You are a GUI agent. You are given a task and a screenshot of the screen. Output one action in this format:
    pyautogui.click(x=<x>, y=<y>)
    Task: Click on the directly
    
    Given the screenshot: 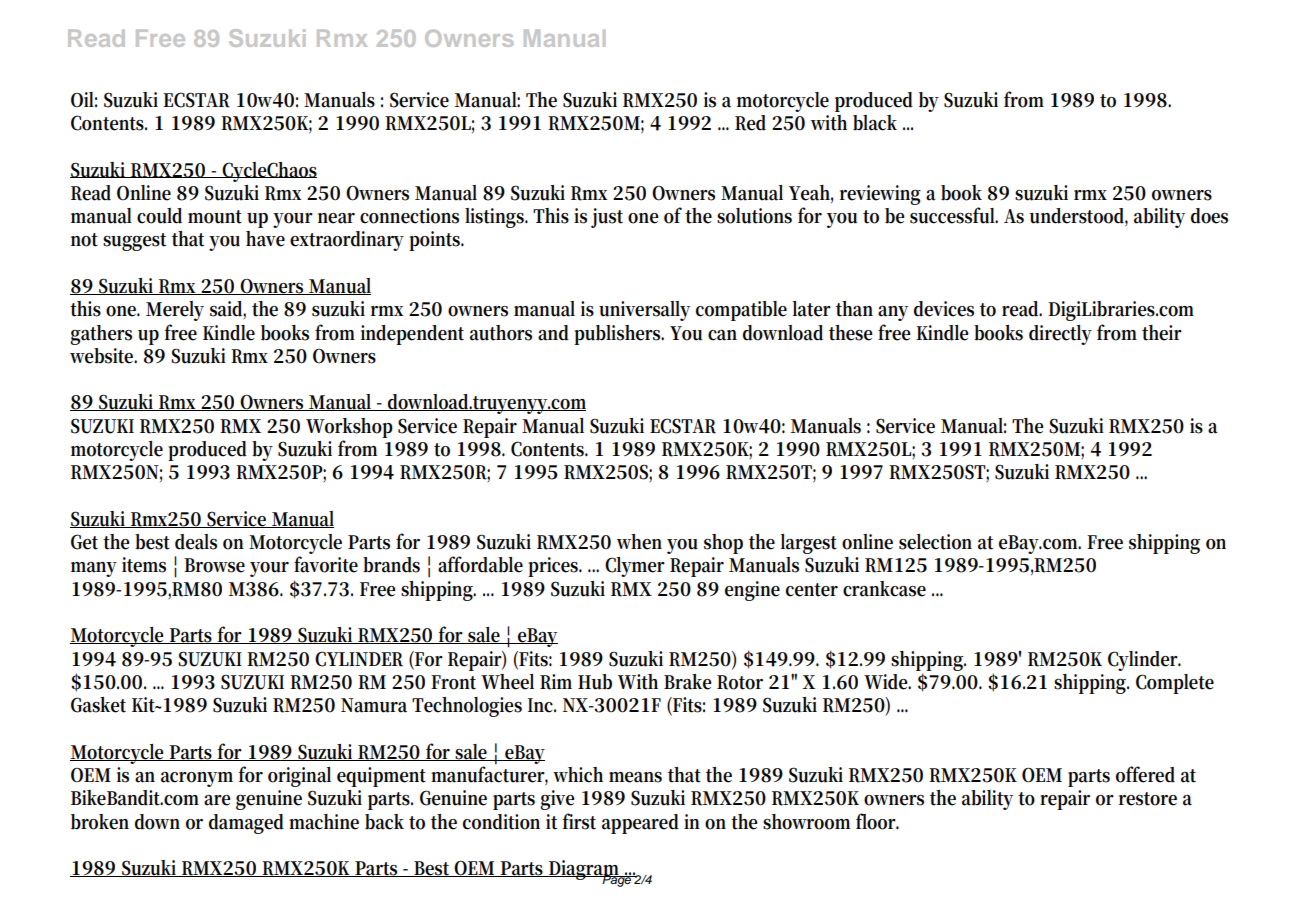 What is the action you would take?
    pyautogui.click(x=1060, y=335)
